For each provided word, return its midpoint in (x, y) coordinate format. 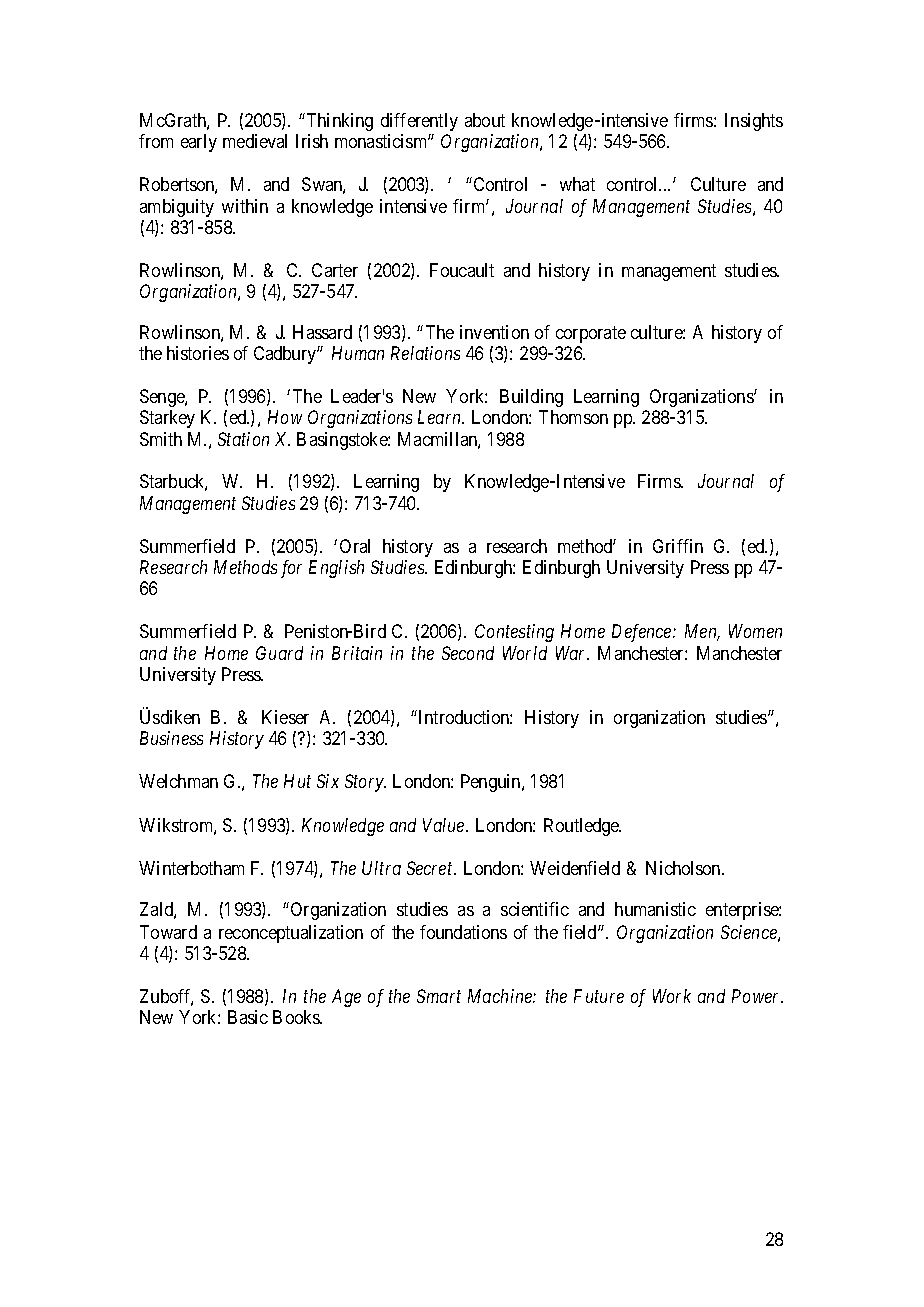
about (485, 120)
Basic (248, 1017)
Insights (754, 122)
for (291, 569)
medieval (255, 141)
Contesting (514, 633)
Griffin (678, 546)
